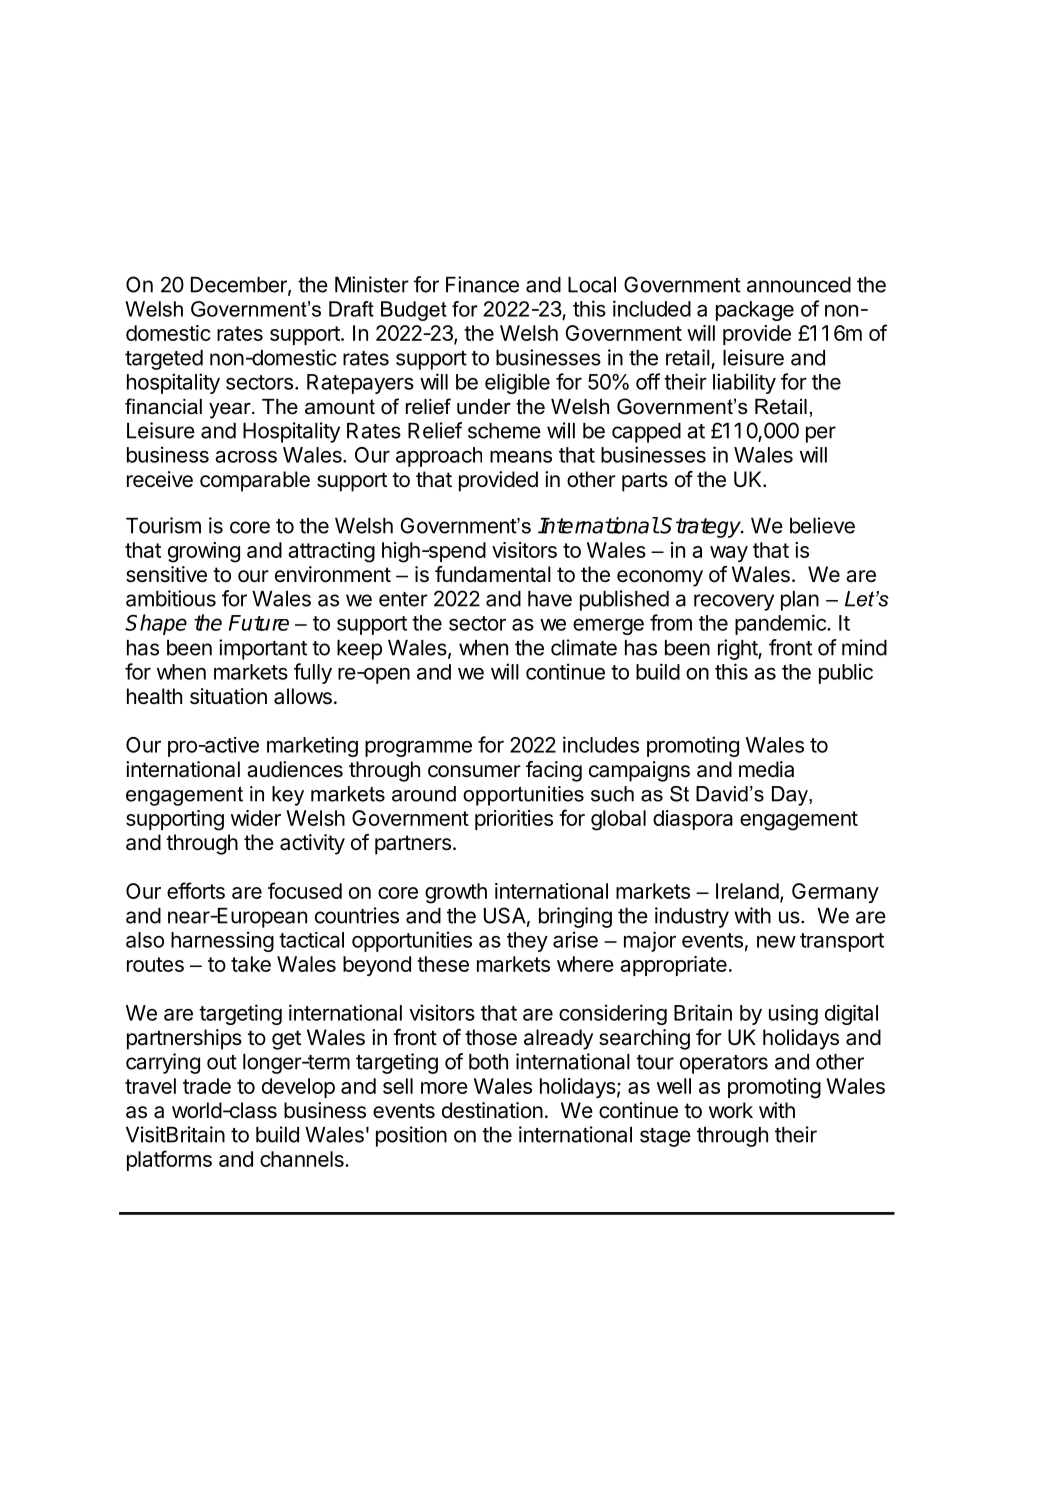  I want to click on new, so click(776, 942).
